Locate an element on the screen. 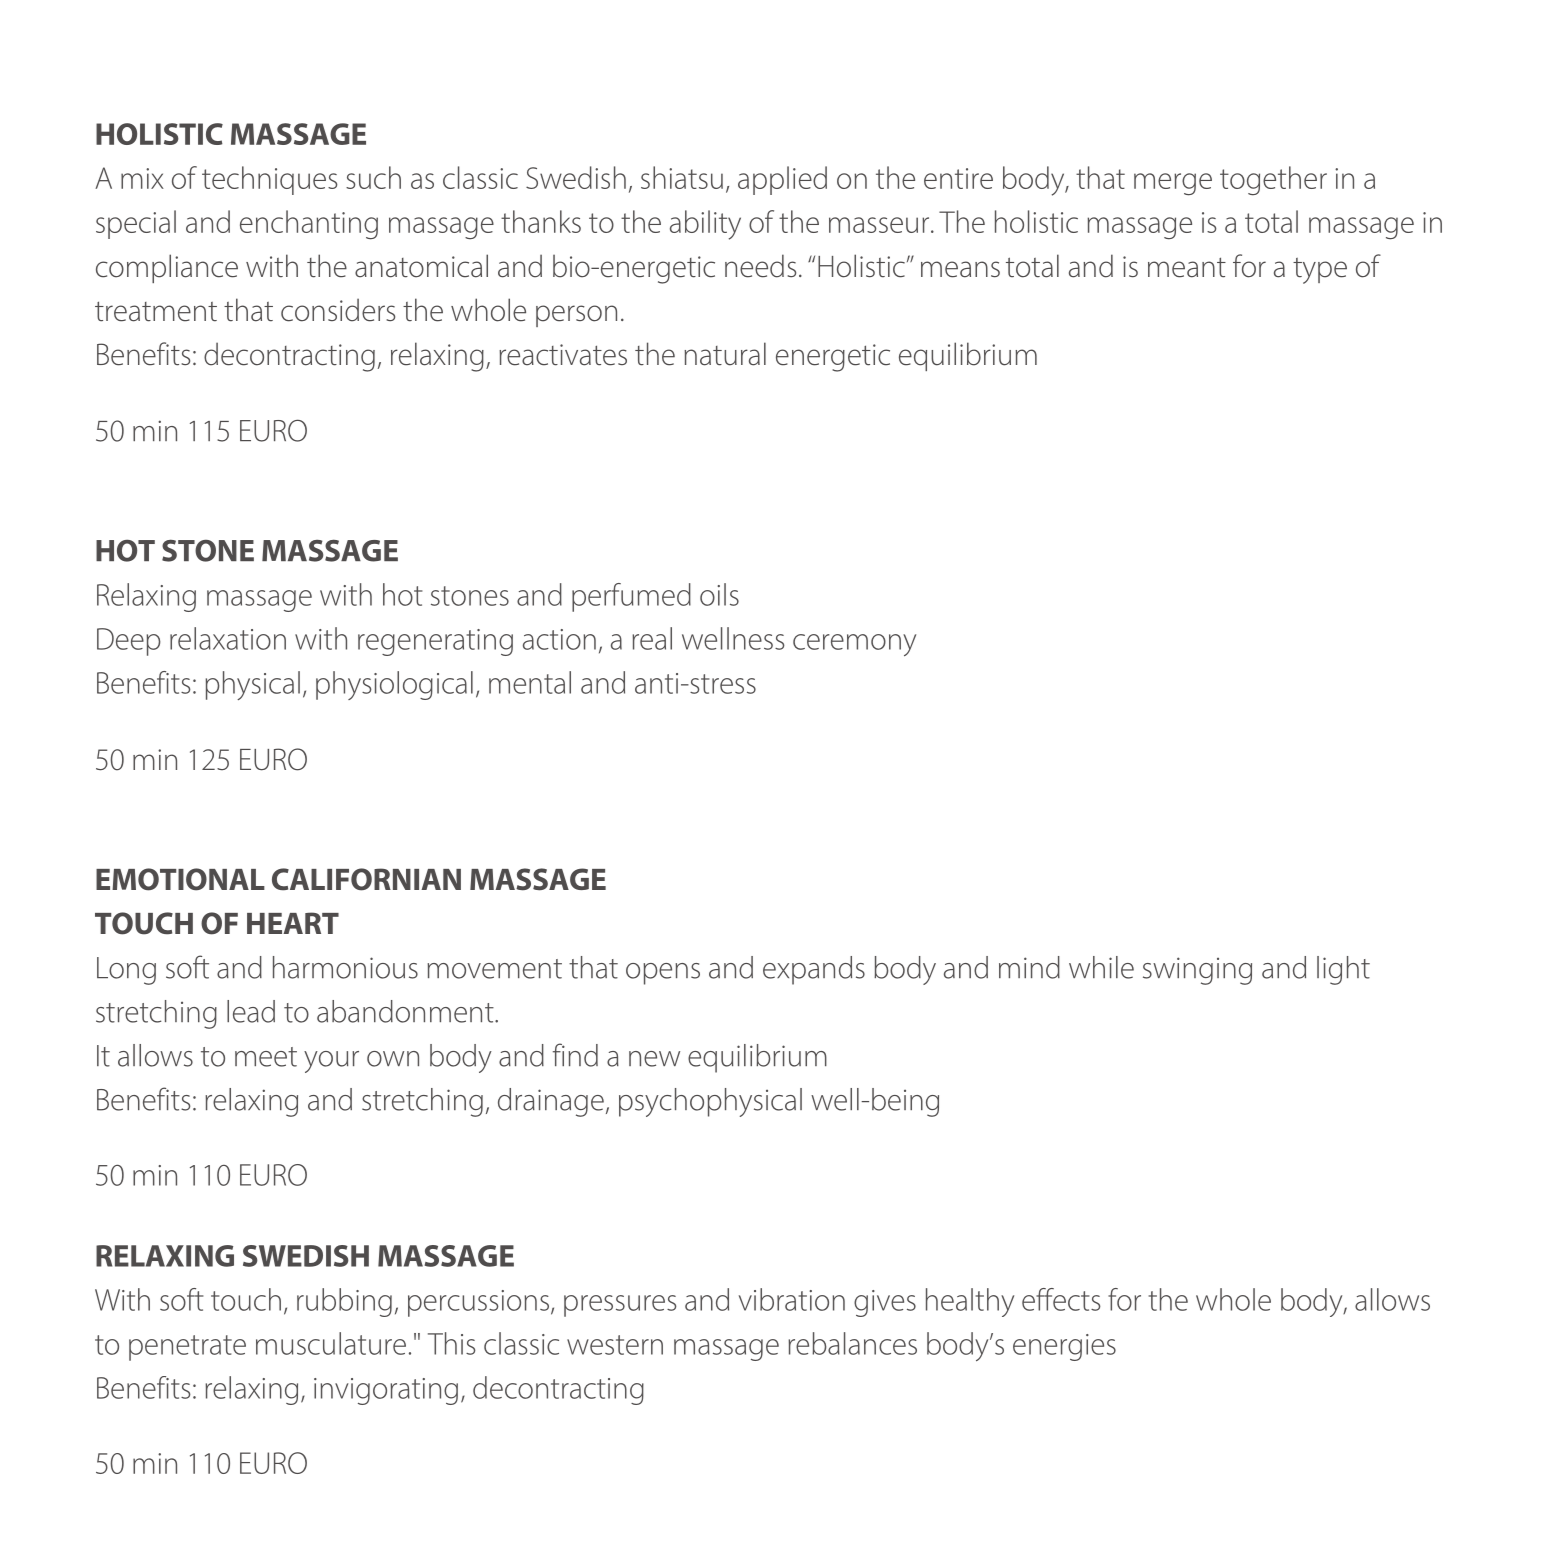 The width and height of the screenshot is (1561, 1561). while is located at coordinates (1101, 967).
